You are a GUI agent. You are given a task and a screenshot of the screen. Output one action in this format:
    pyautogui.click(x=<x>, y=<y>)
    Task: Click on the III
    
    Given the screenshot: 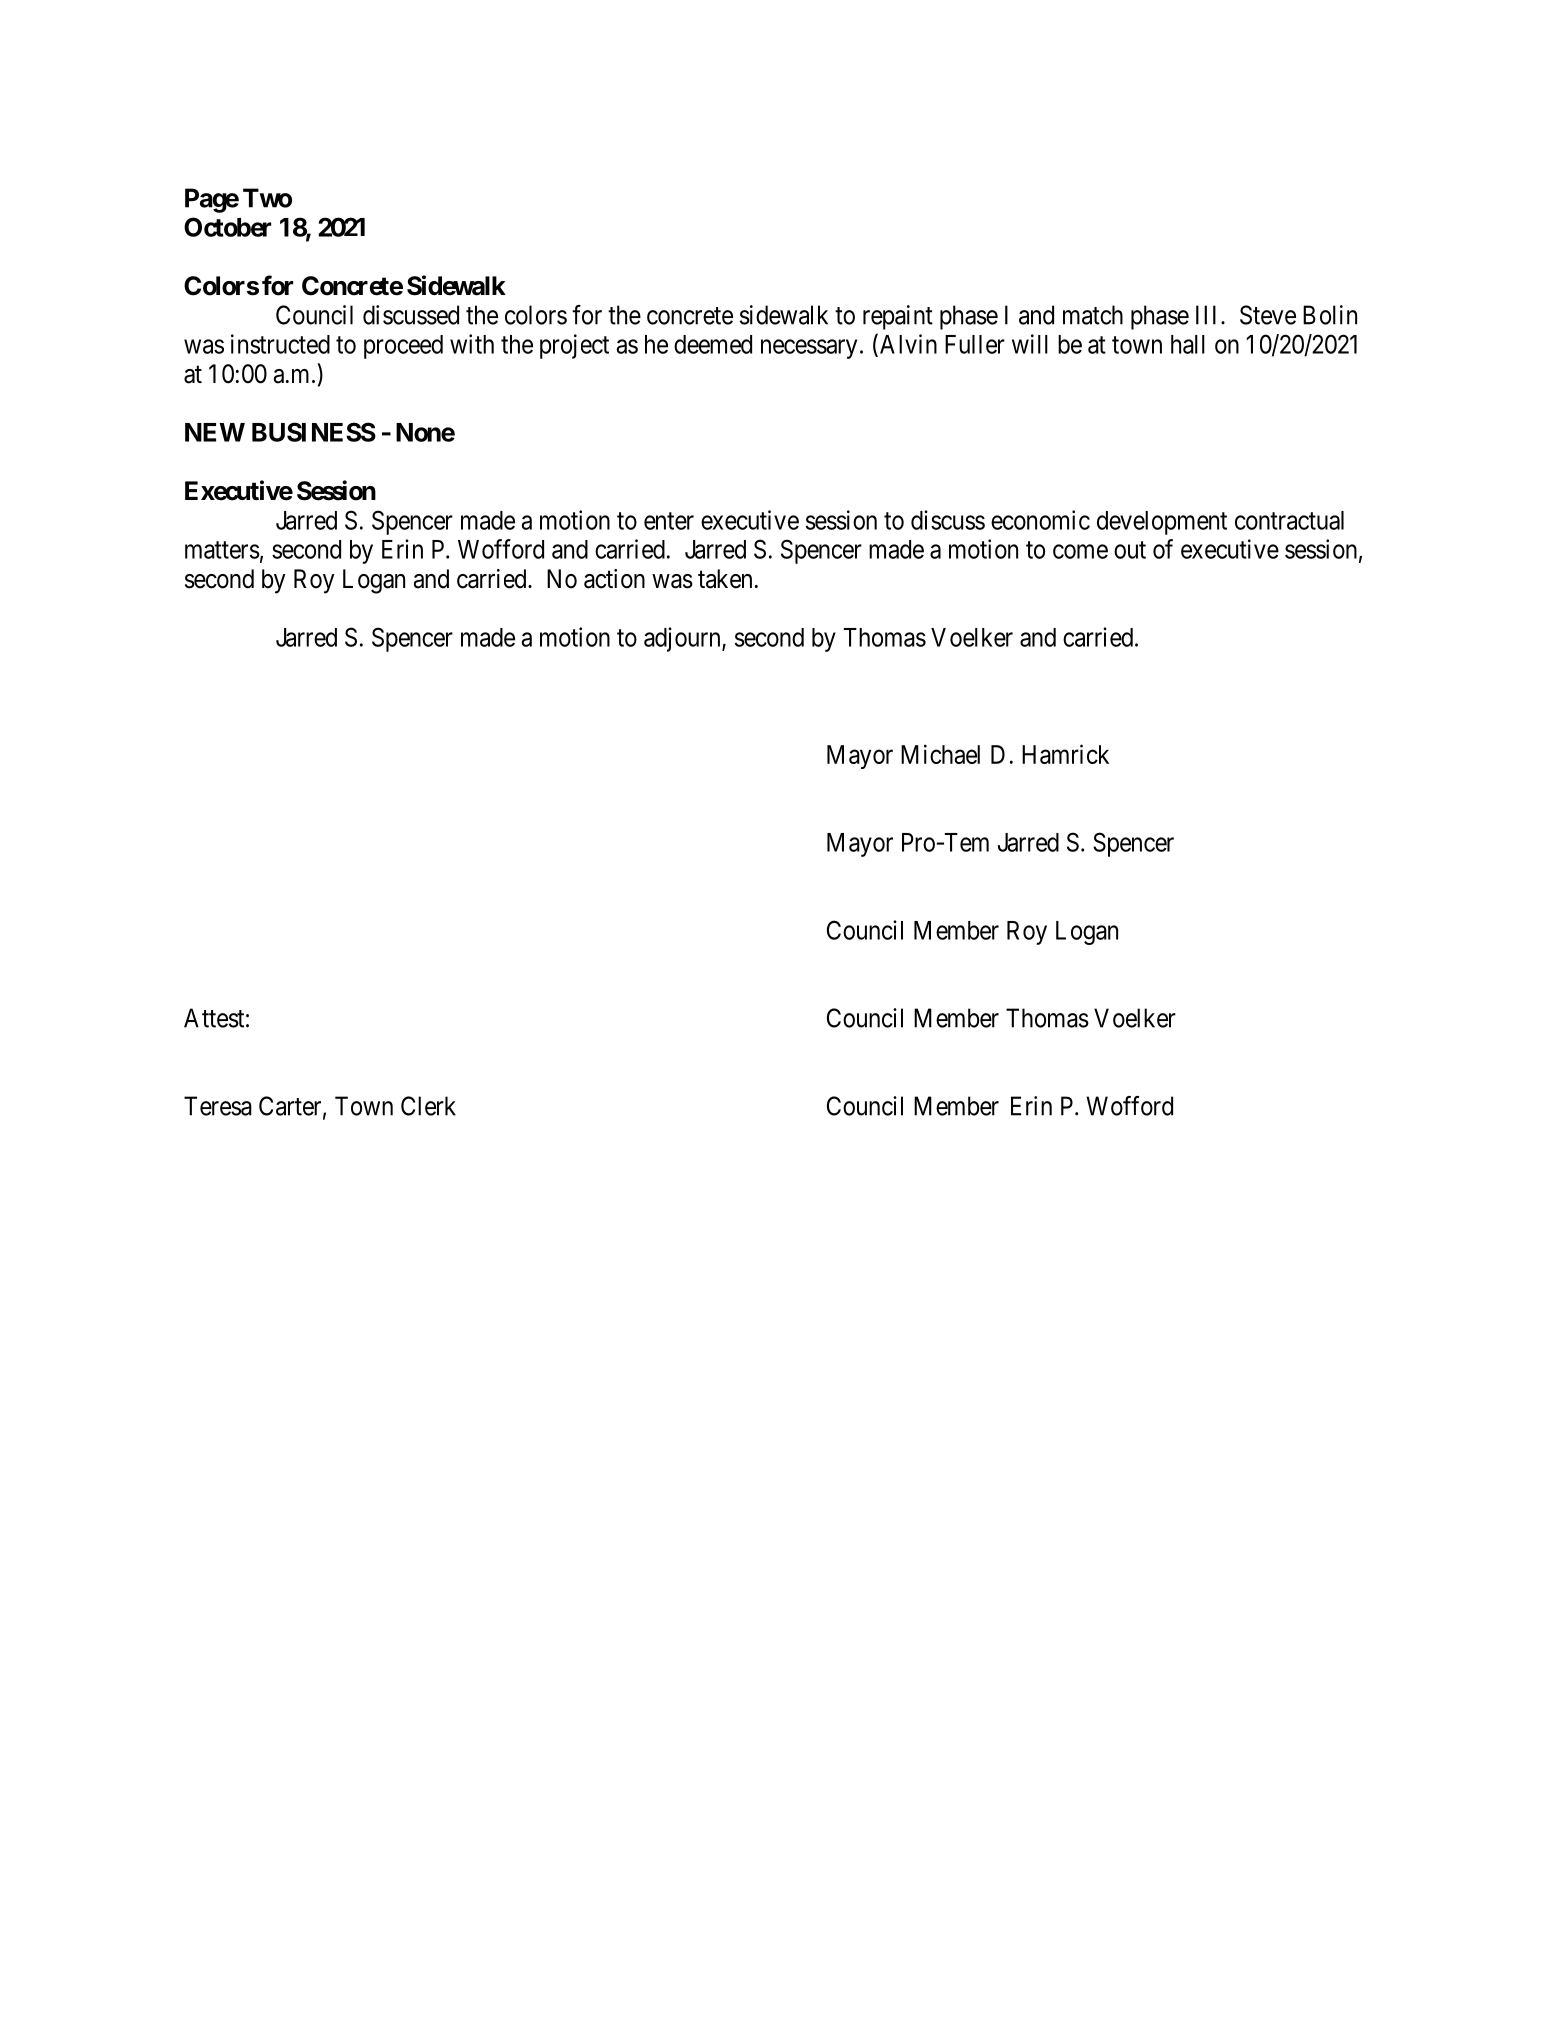 What is the action you would take?
    pyautogui.click(x=1209, y=315)
